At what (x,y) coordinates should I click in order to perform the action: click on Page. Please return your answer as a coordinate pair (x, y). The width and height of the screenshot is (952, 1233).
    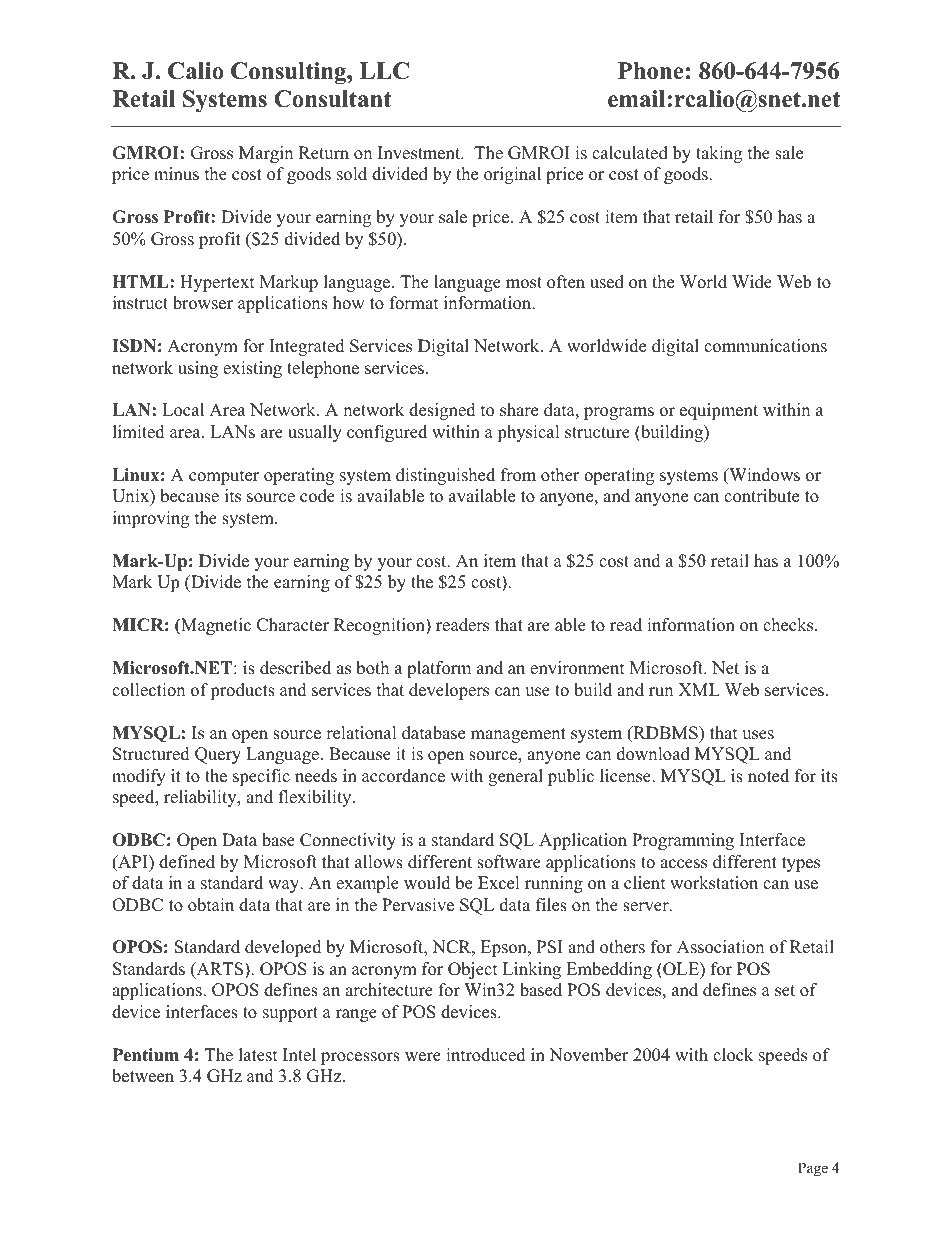
    Looking at the image, I should click on (813, 1169).
